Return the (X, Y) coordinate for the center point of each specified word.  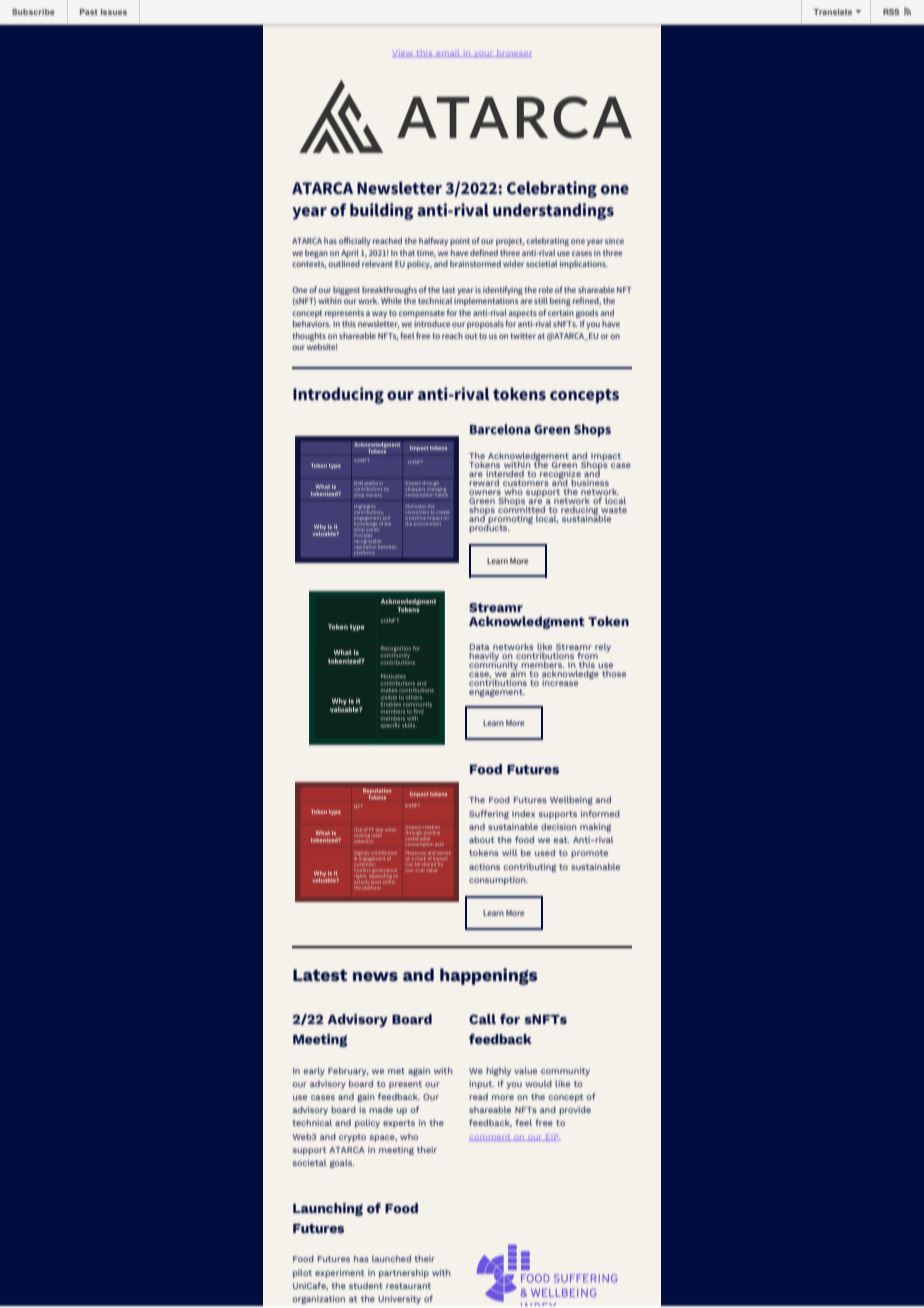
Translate (833, 12)
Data (479, 647)
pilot (302, 1273)
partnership (404, 1273)
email (448, 54)
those (614, 673)
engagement (497, 693)
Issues (114, 12)
